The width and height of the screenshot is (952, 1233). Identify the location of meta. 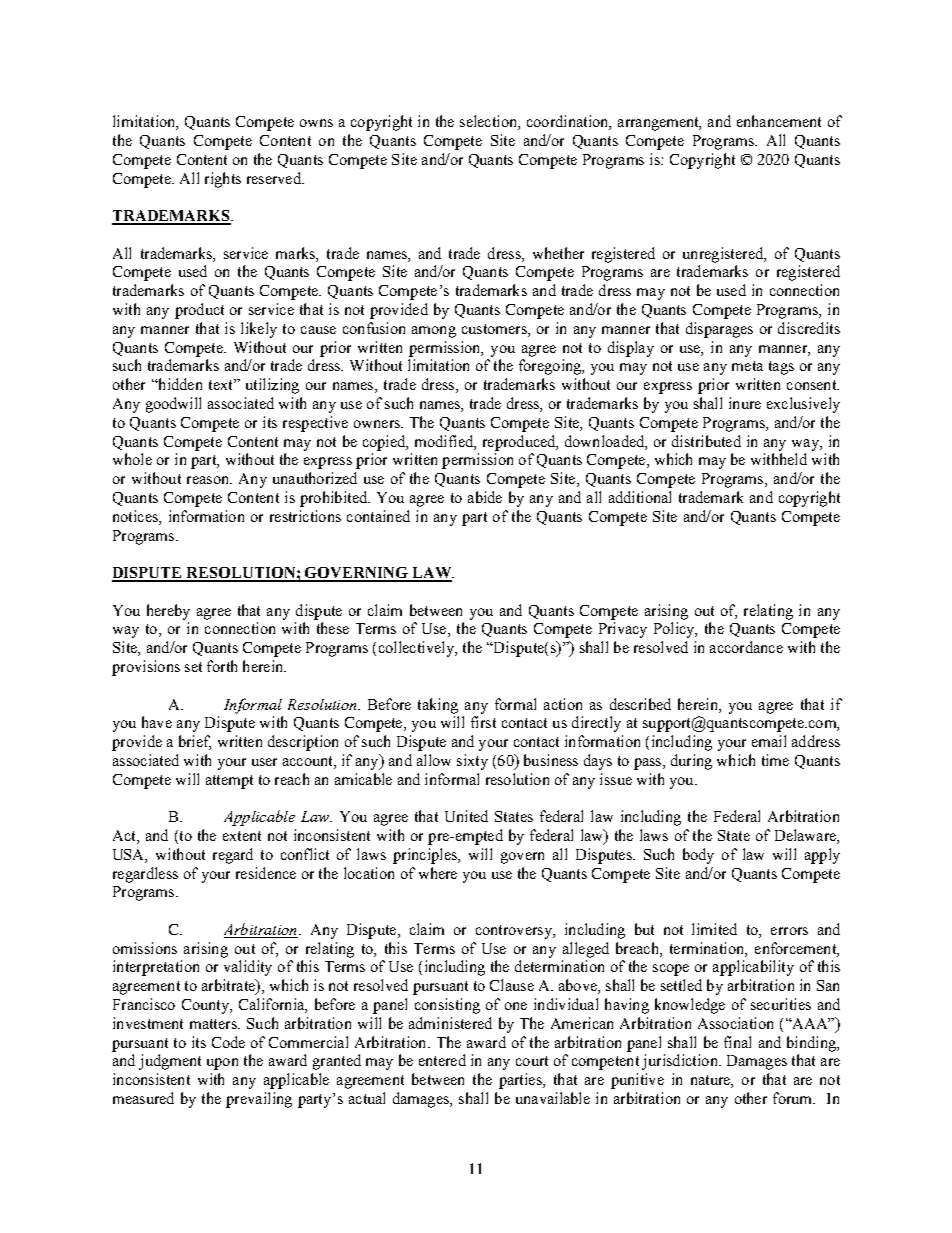
(747, 366).
